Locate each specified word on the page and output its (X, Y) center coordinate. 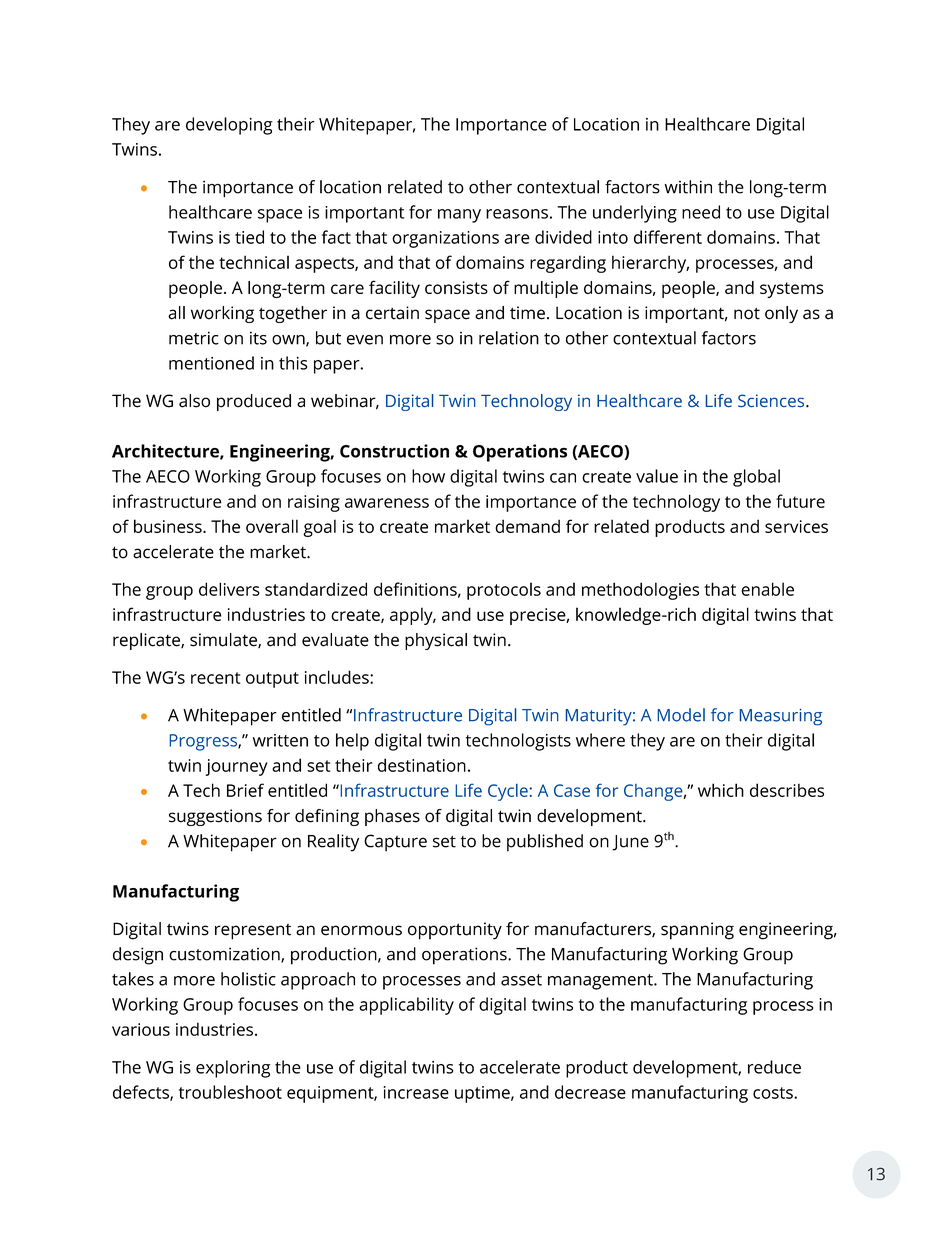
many (459, 216)
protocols (504, 591)
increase (416, 1092)
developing (229, 126)
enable (767, 589)
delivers (229, 589)
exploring (233, 1069)
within (688, 187)
